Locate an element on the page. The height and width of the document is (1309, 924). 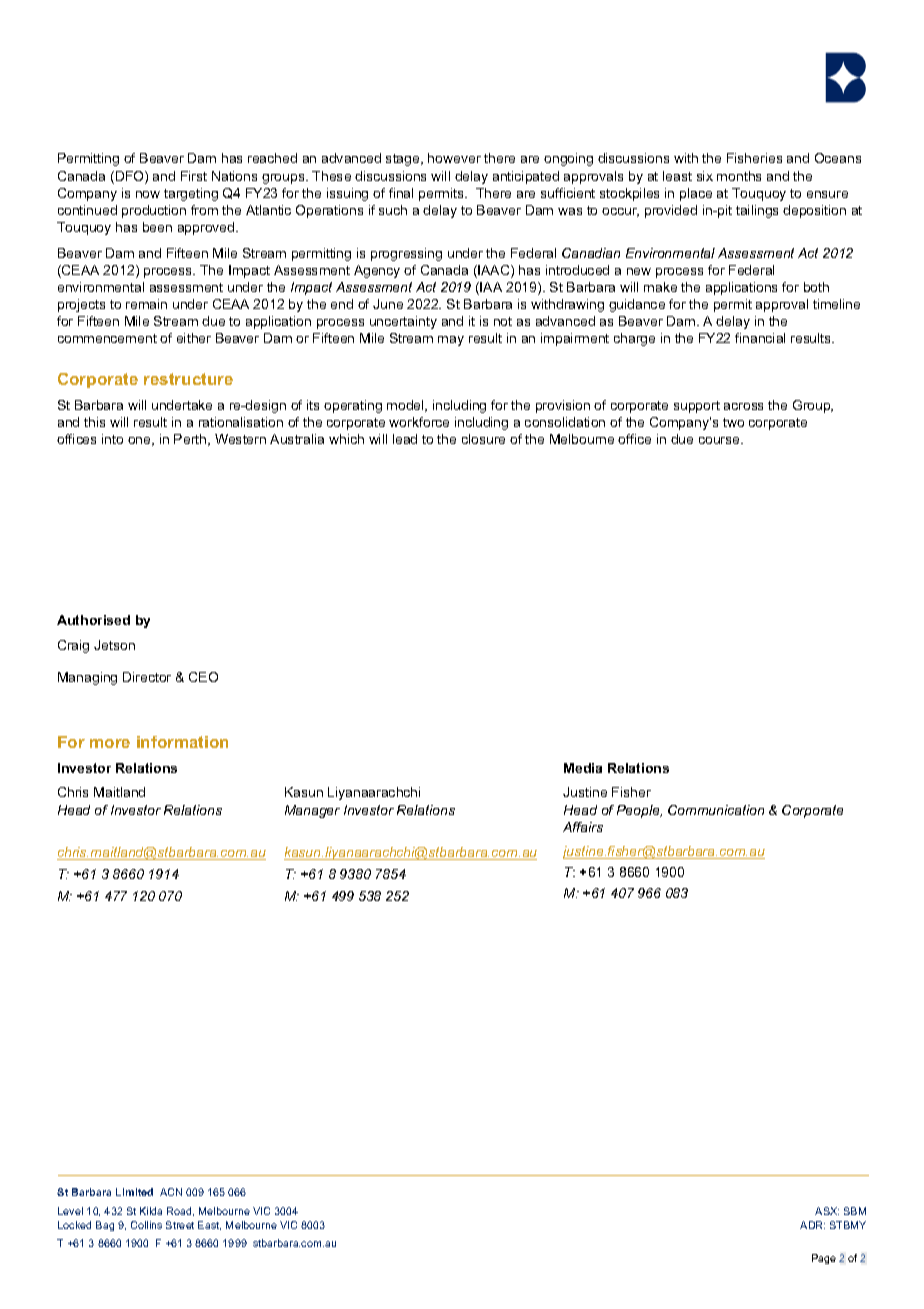
Director is located at coordinates (147, 677).
